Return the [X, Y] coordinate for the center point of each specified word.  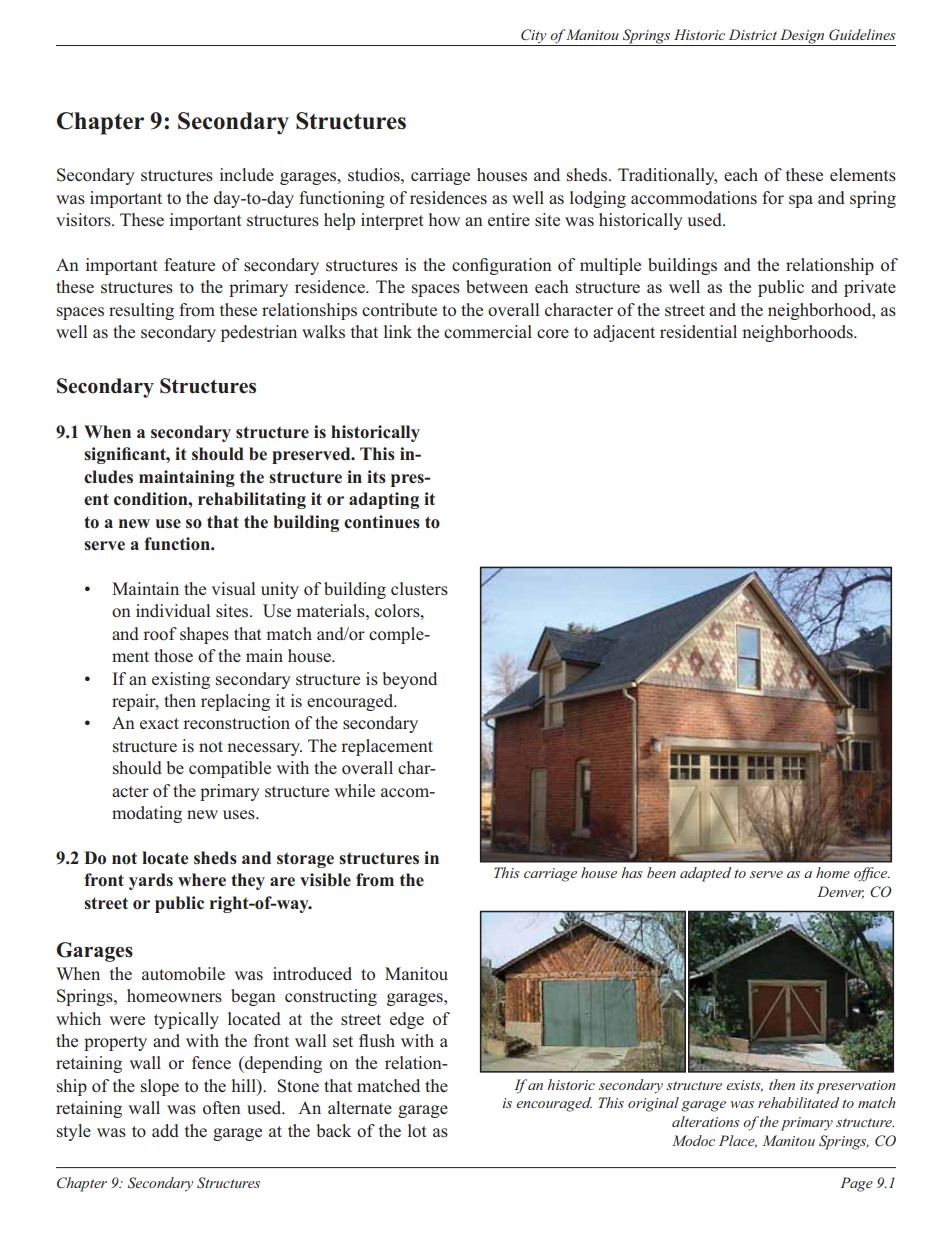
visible [325, 880]
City [534, 37]
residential [698, 331]
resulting [141, 311]
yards [151, 881]
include [247, 174]
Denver [840, 892]
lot [417, 1131]
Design [802, 37]
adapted [705, 874]
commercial [488, 331]
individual [173, 610]
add [165, 1130]
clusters [419, 589]
